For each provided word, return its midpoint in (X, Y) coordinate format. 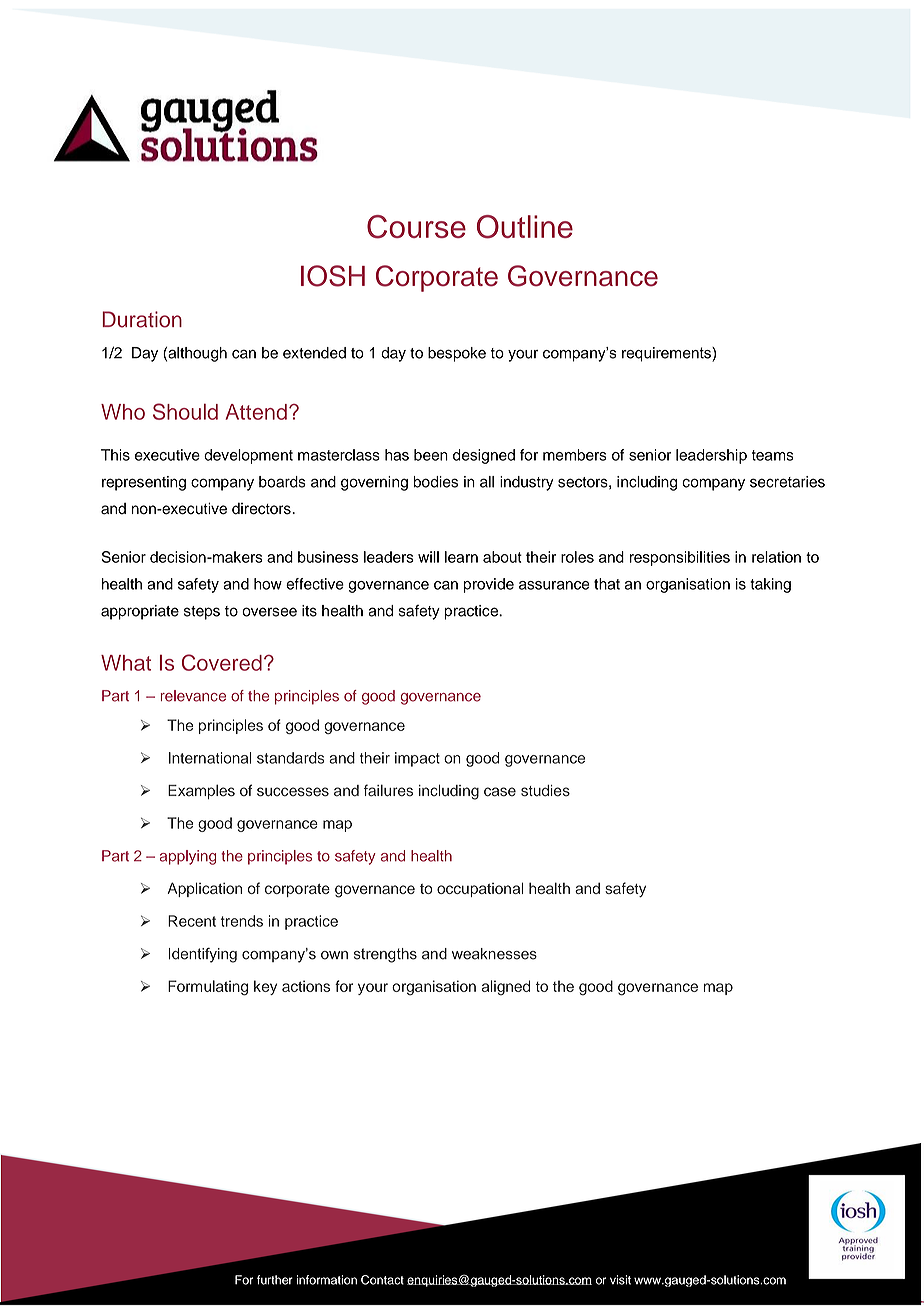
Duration (142, 319)
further (275, 1280)
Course (416, 227)
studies (545, 791)
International (210, 758)
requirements (667, 354)
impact (417, 759)
